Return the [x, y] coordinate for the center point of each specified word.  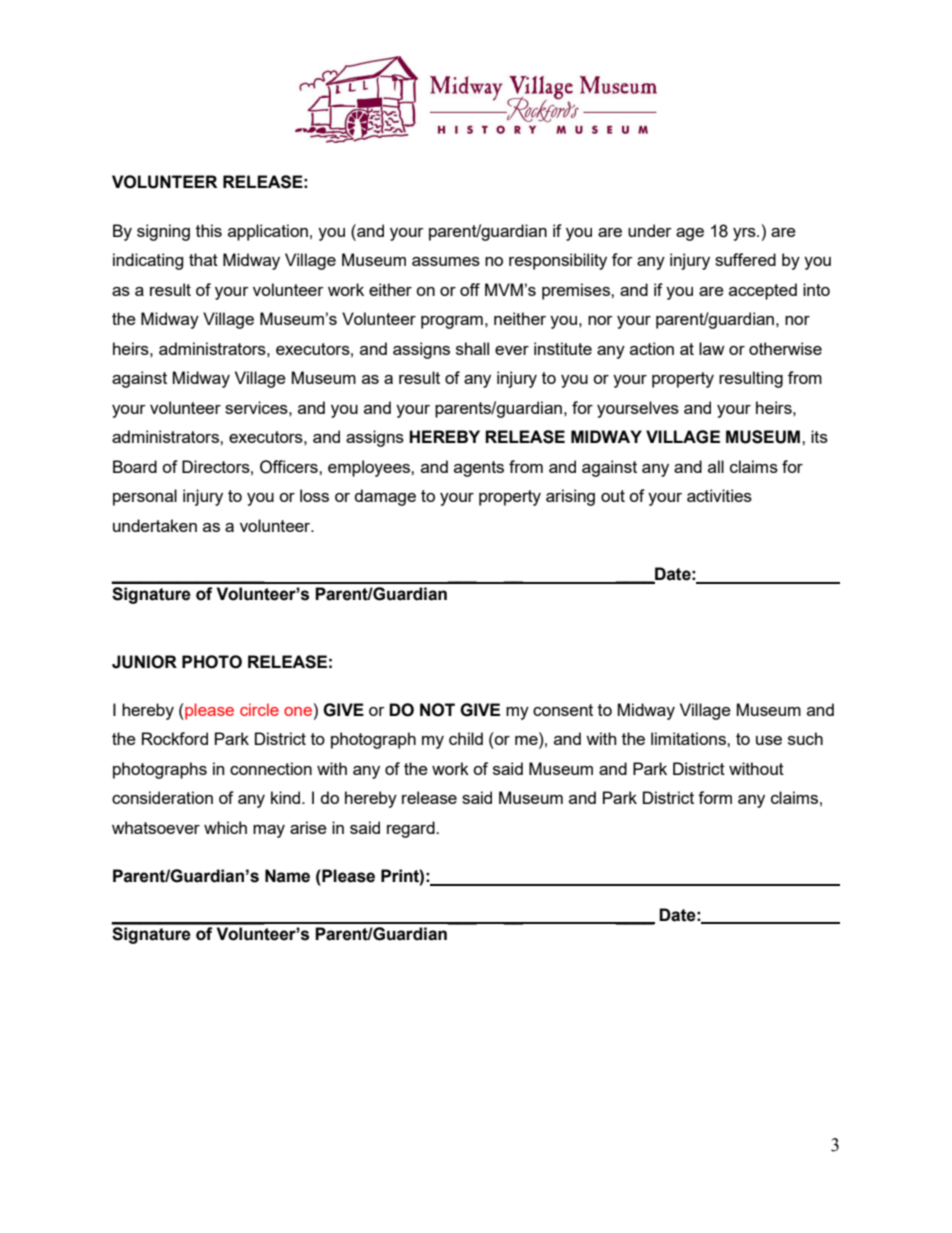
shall [472, 348]
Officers [290, 467]
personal [145, 497]
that [203, 259]
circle [259, 709]
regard [412, 829]
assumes [446, 261]
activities [719, 495]
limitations [689, 738]
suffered [745, 259]
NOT [437, 710]
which [225, 827]
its [819, 436]
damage [385, 497]
